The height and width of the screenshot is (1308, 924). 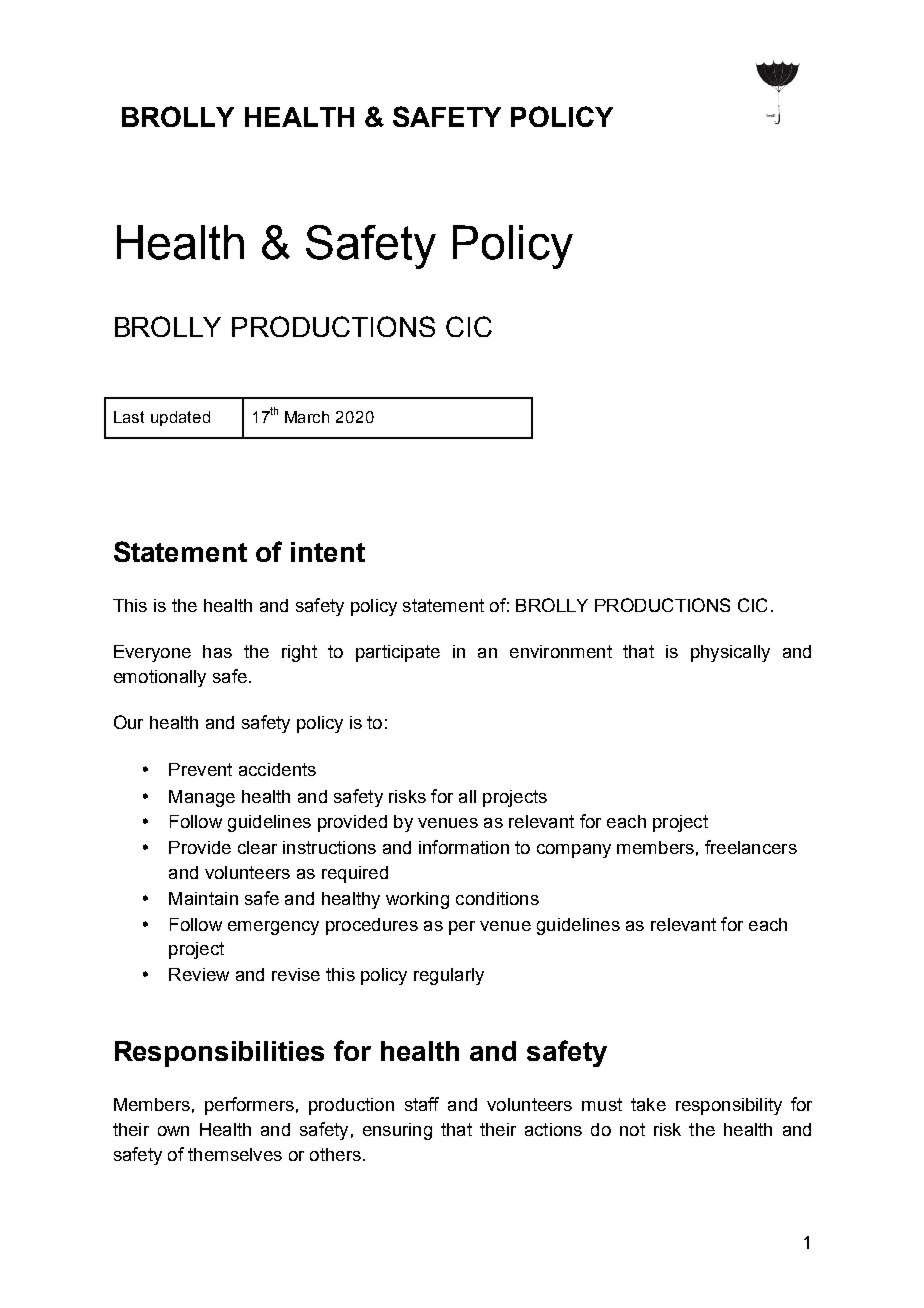 I want to click on freelancers, so click(x=751, y=847).
